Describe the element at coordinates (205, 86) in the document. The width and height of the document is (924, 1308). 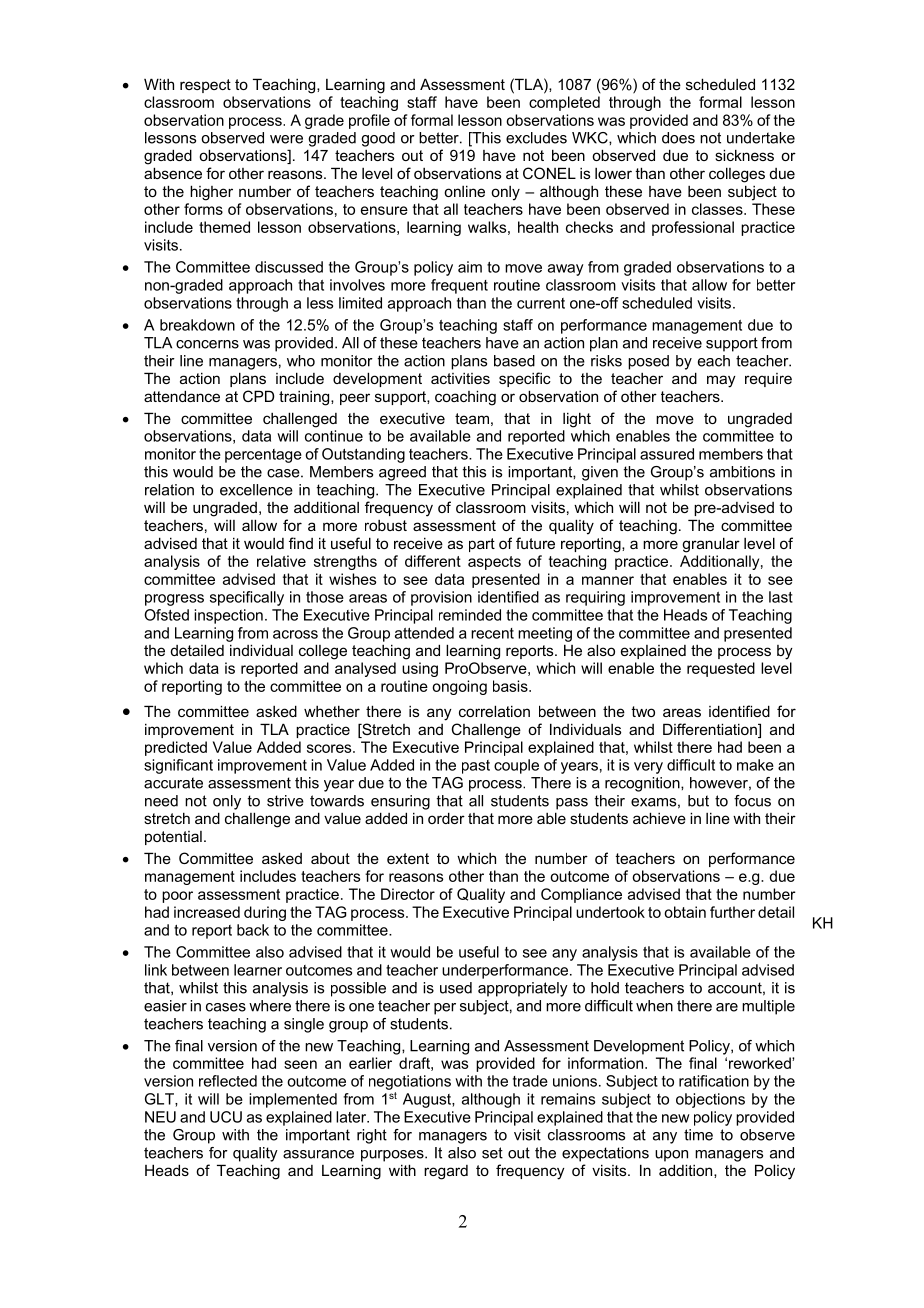
I see `respect` at that location.
